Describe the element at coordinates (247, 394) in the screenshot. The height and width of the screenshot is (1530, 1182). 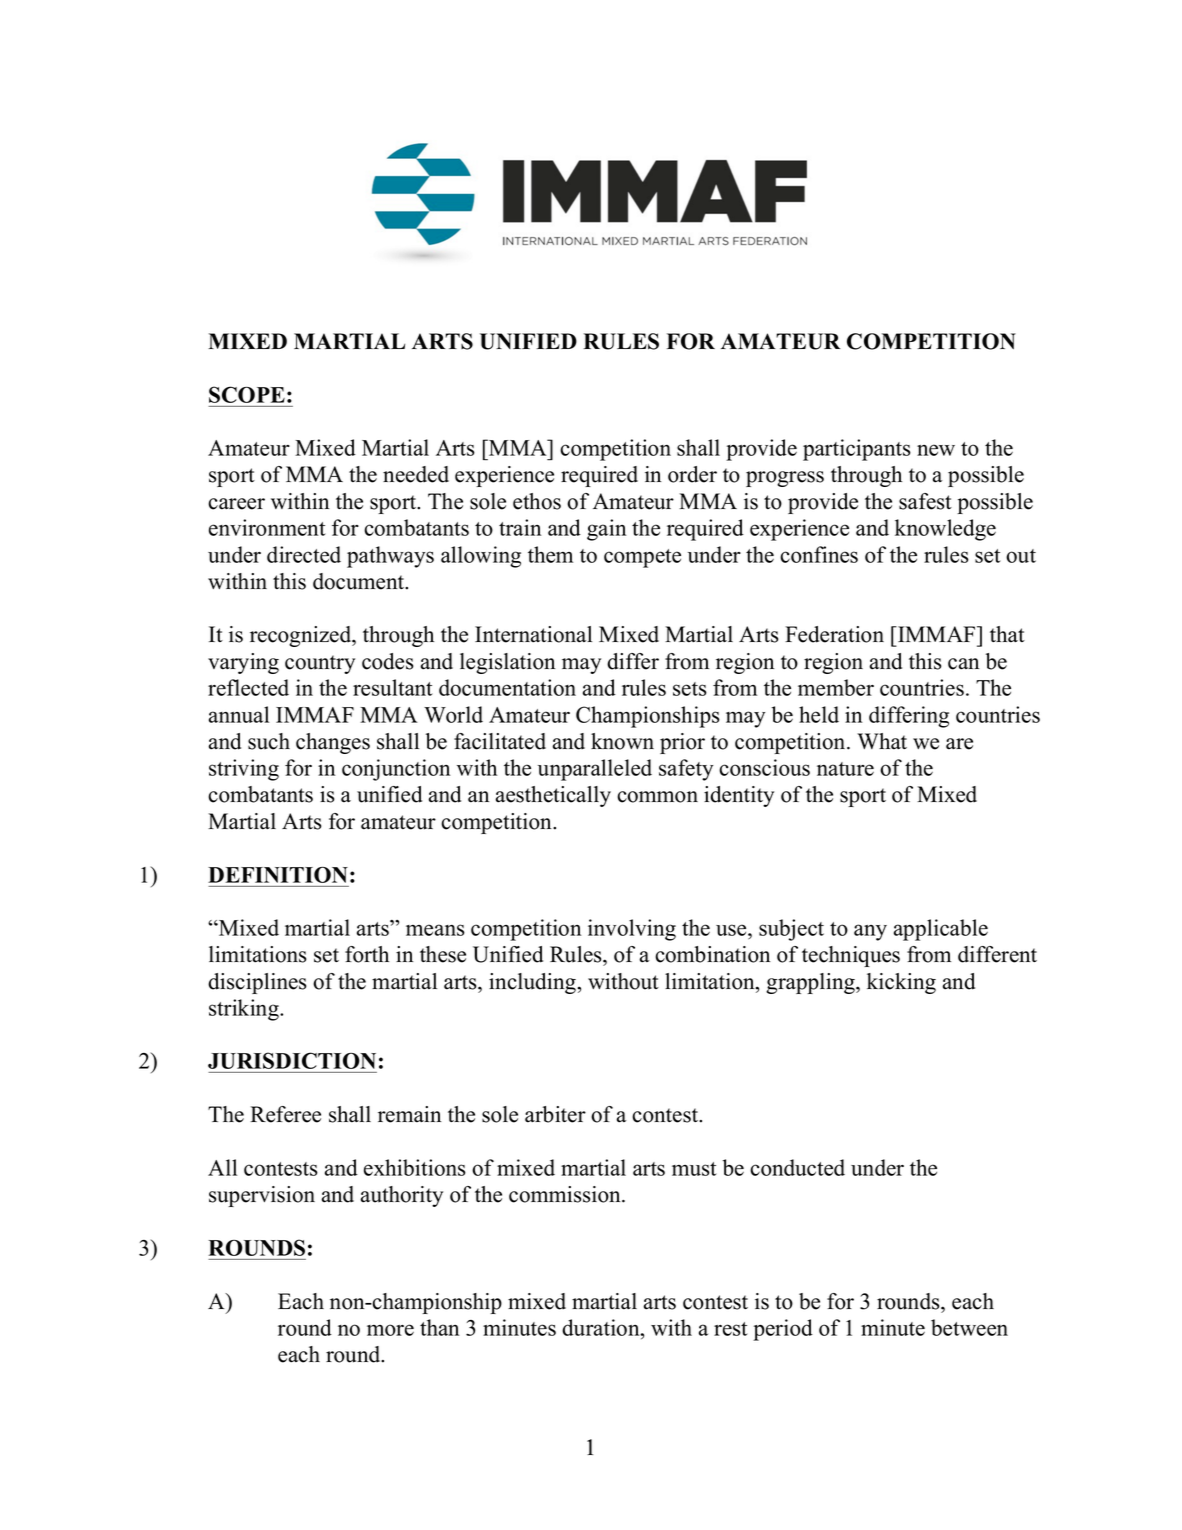
I see `SCOPE` at that location.
